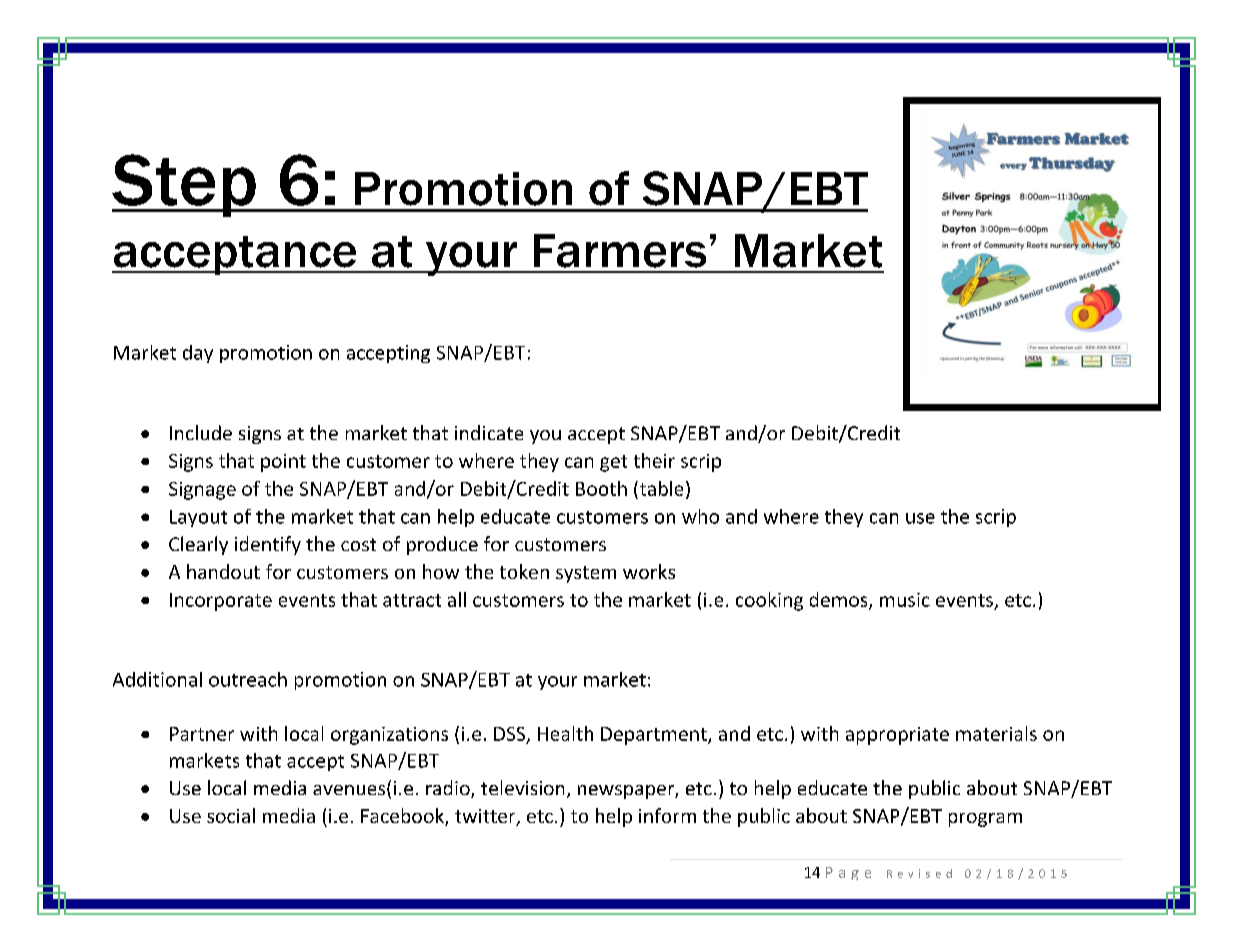 The height and width of the document is (952, 1233). Describe the element at coordinates (905, 600) in the document. I see `music` at that location.
